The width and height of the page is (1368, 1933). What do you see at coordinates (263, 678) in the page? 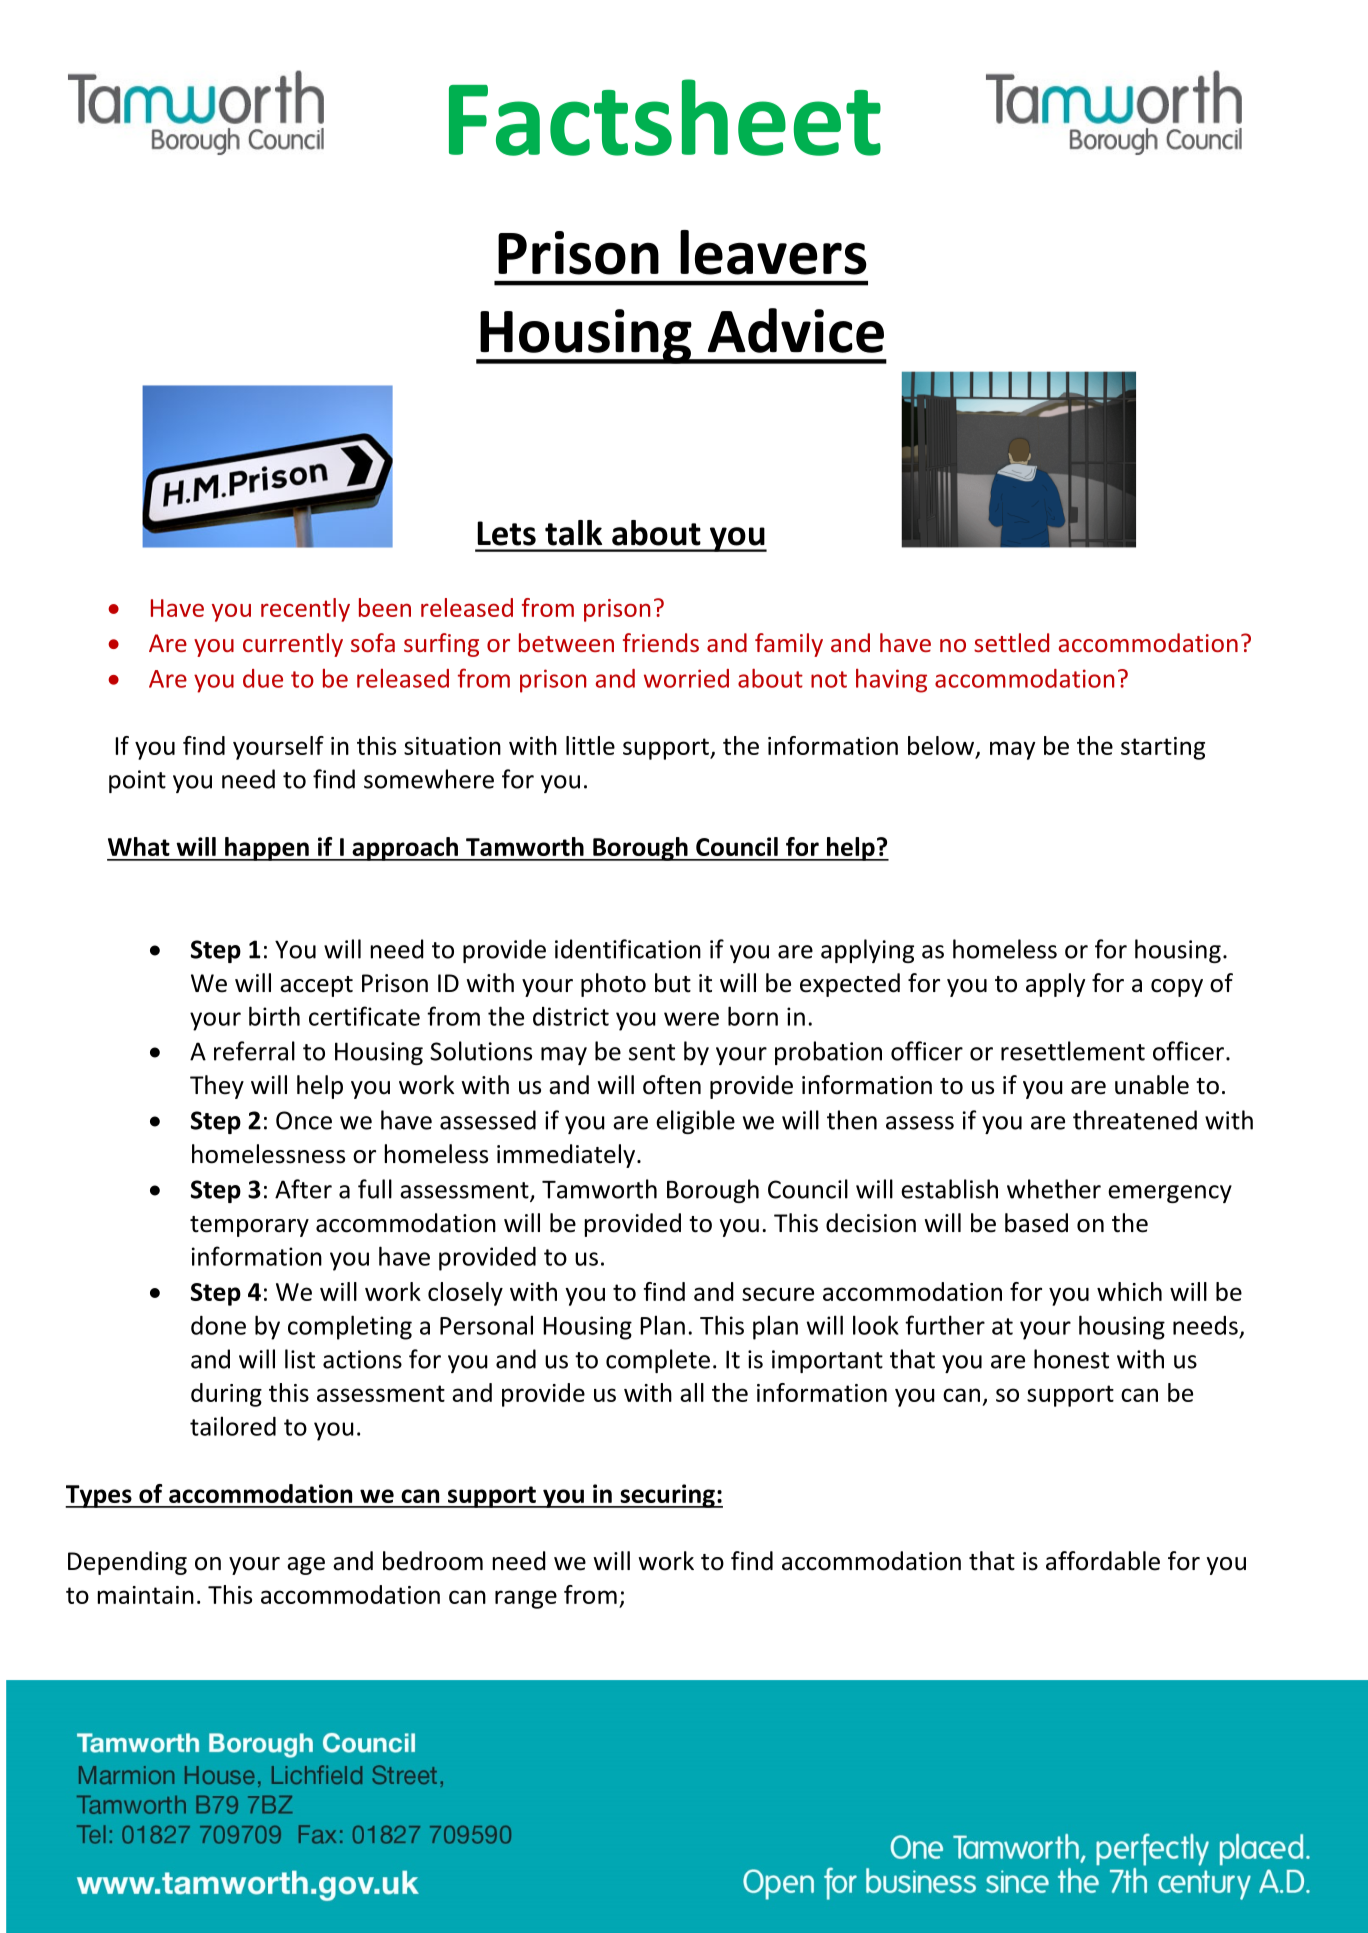
I see `due` at bounding box center [263, 678].
